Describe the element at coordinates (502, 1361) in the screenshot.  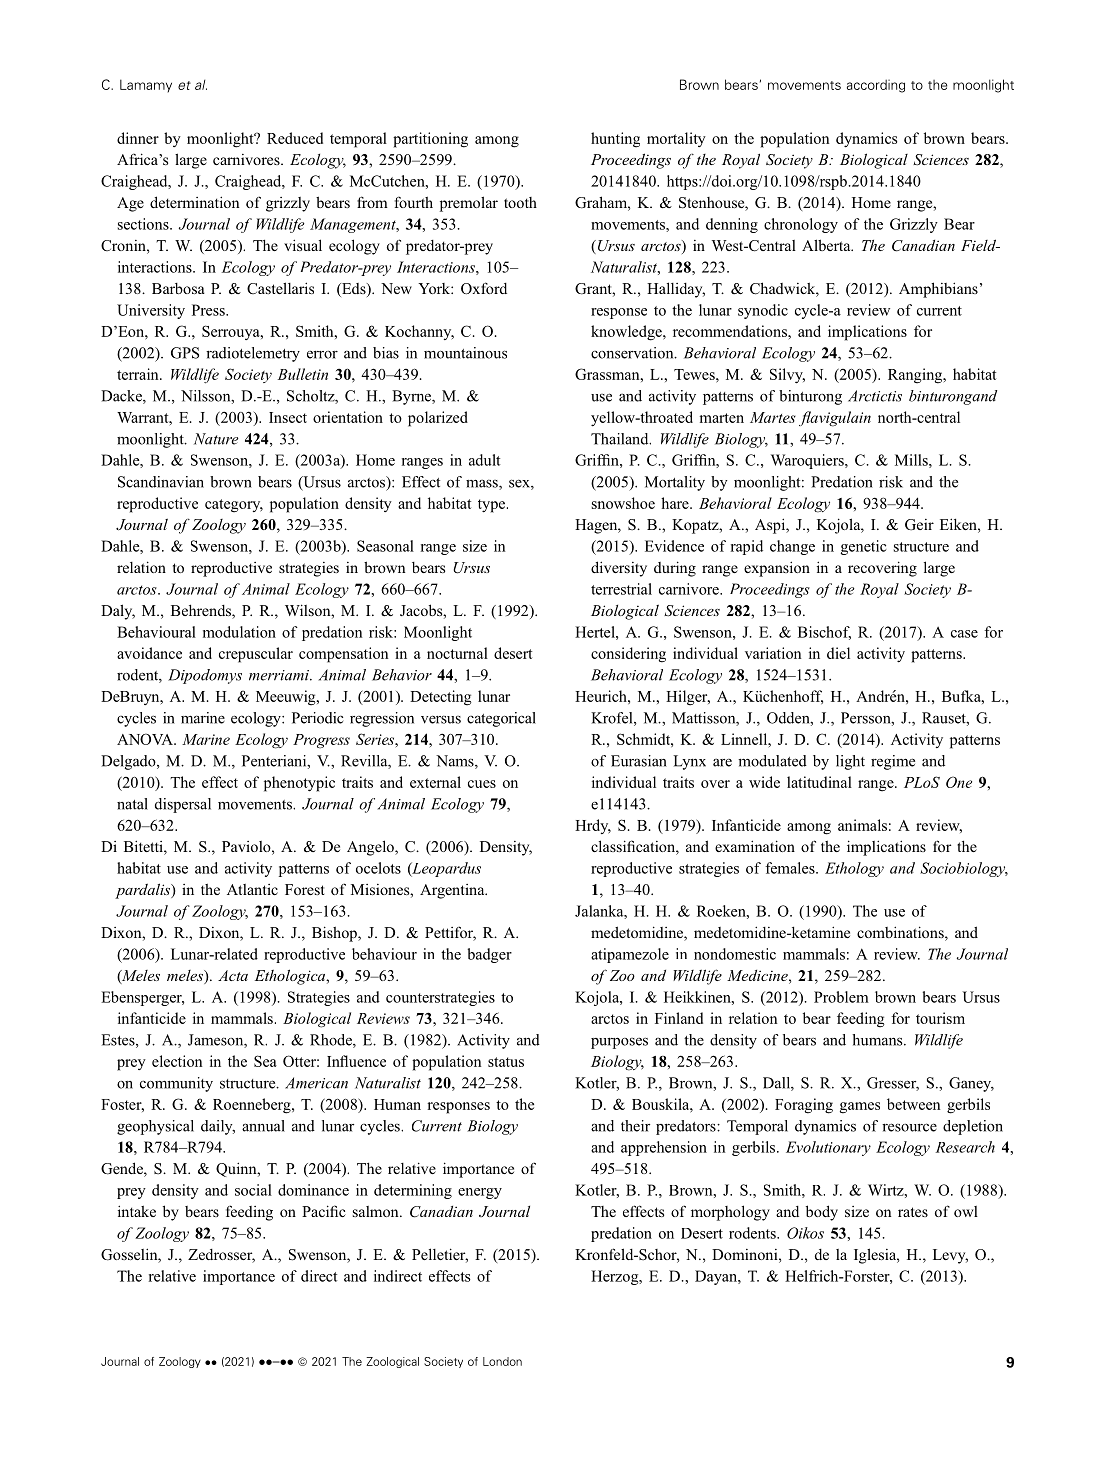
I see `London` at that location.
